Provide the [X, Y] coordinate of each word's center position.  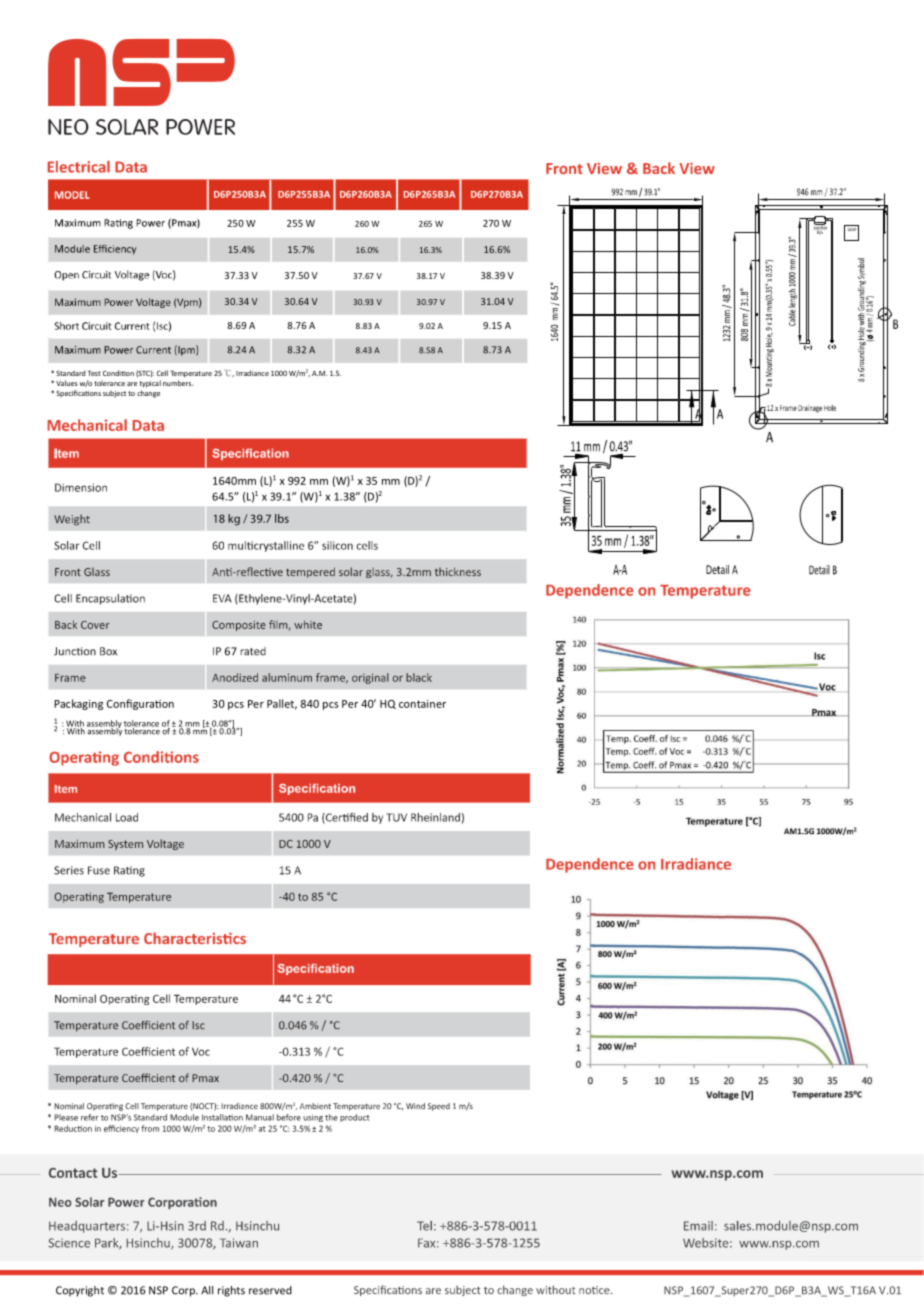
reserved [270, 1290]
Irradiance [252, 373]
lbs [282, 518]
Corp [184, 1291]
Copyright [80, 1291]
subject [114, 394]
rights [231, 1291]
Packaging [78, 704]
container [422, 704]
